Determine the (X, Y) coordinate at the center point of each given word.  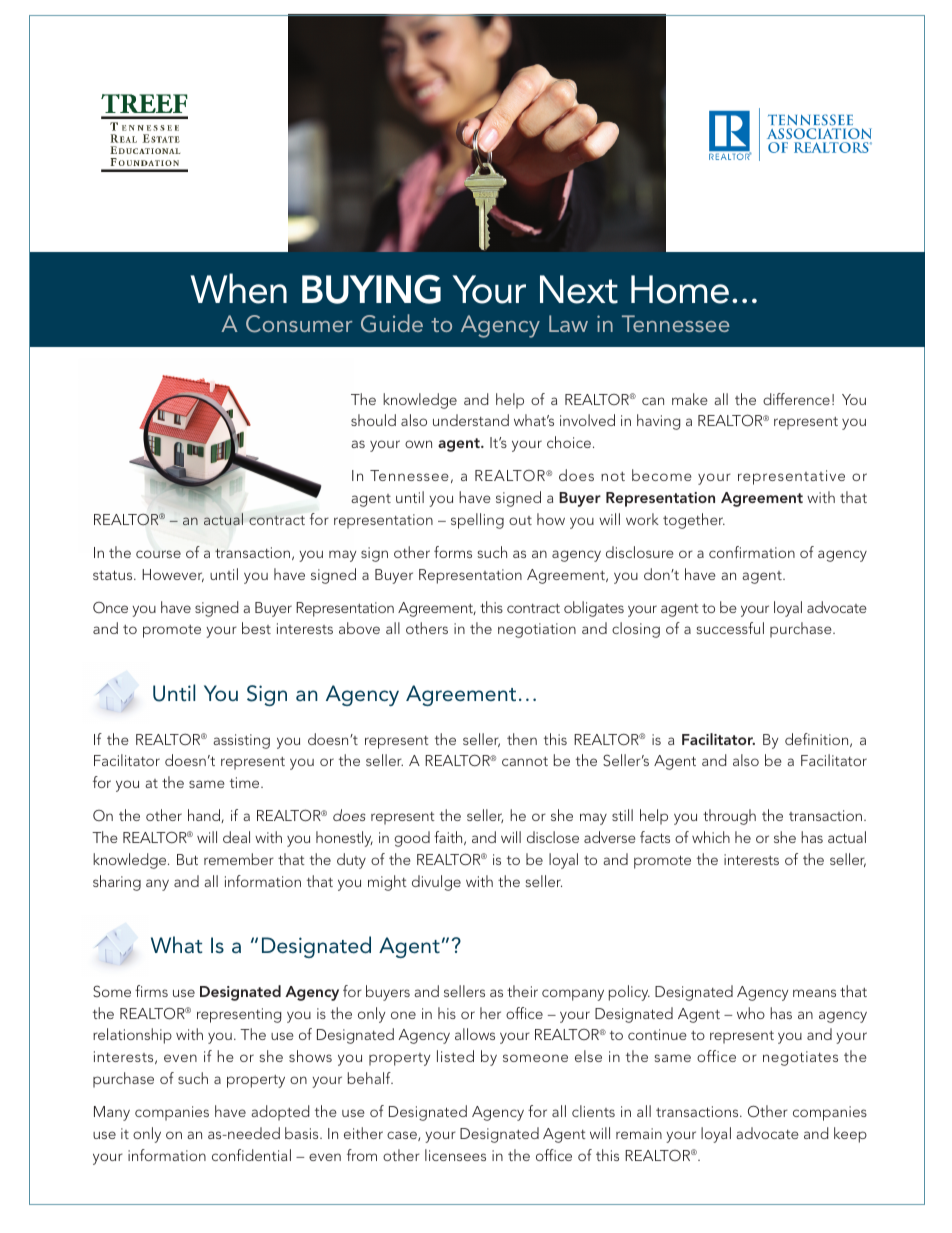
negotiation (537, 630)
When (238, 288)
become (662, 475)
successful (730, 628)
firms (151, 991)
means (814, 993)
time (246, 782)
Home (680, 289)
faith (449, 838)
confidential (251, 1155)
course (158, 554)
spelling (477, 521)
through (729, 817)
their (522, 991)
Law (568, 323)
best (256, 628)
